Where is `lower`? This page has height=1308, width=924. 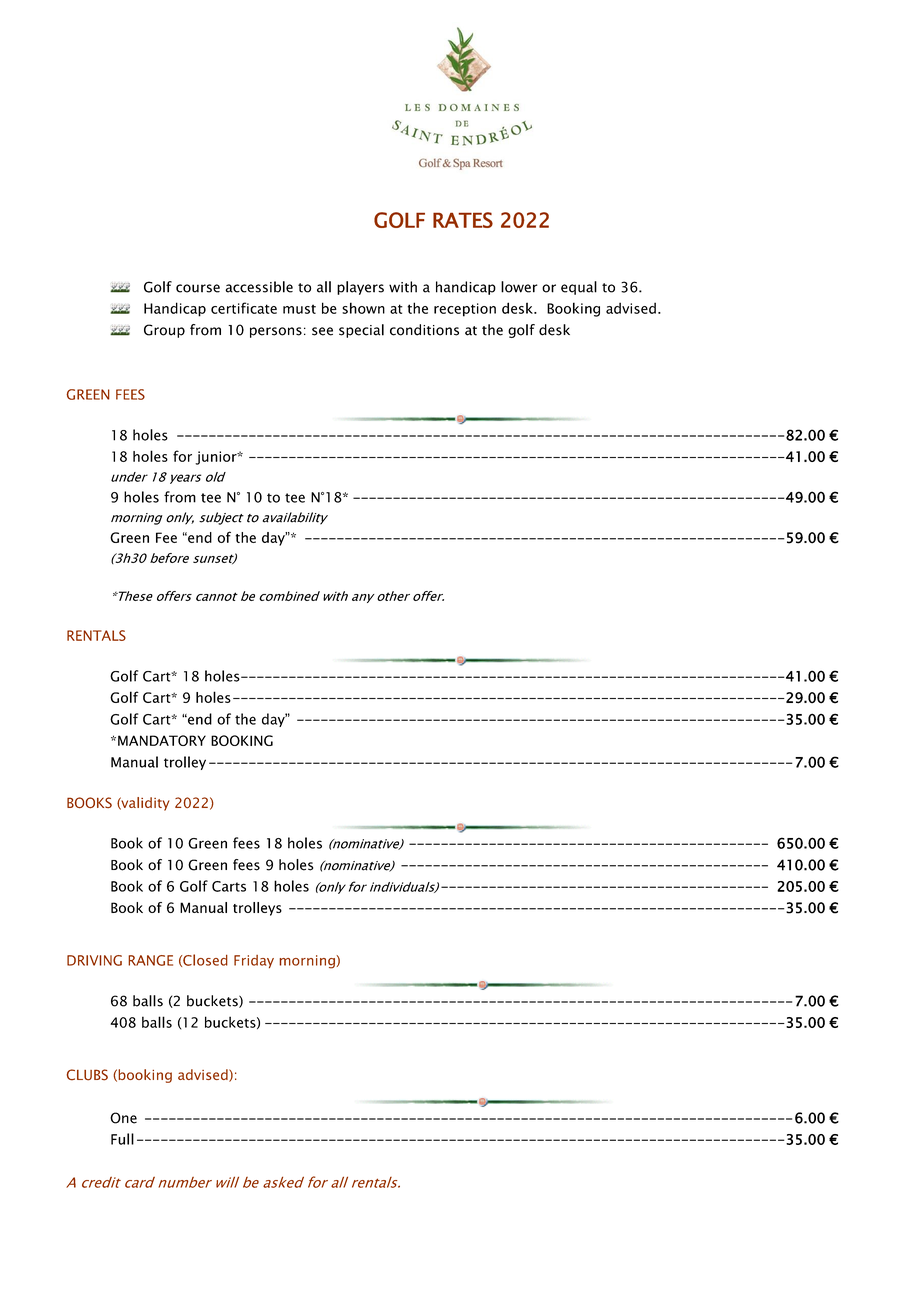
lower is located at coordinates (519, 287).
